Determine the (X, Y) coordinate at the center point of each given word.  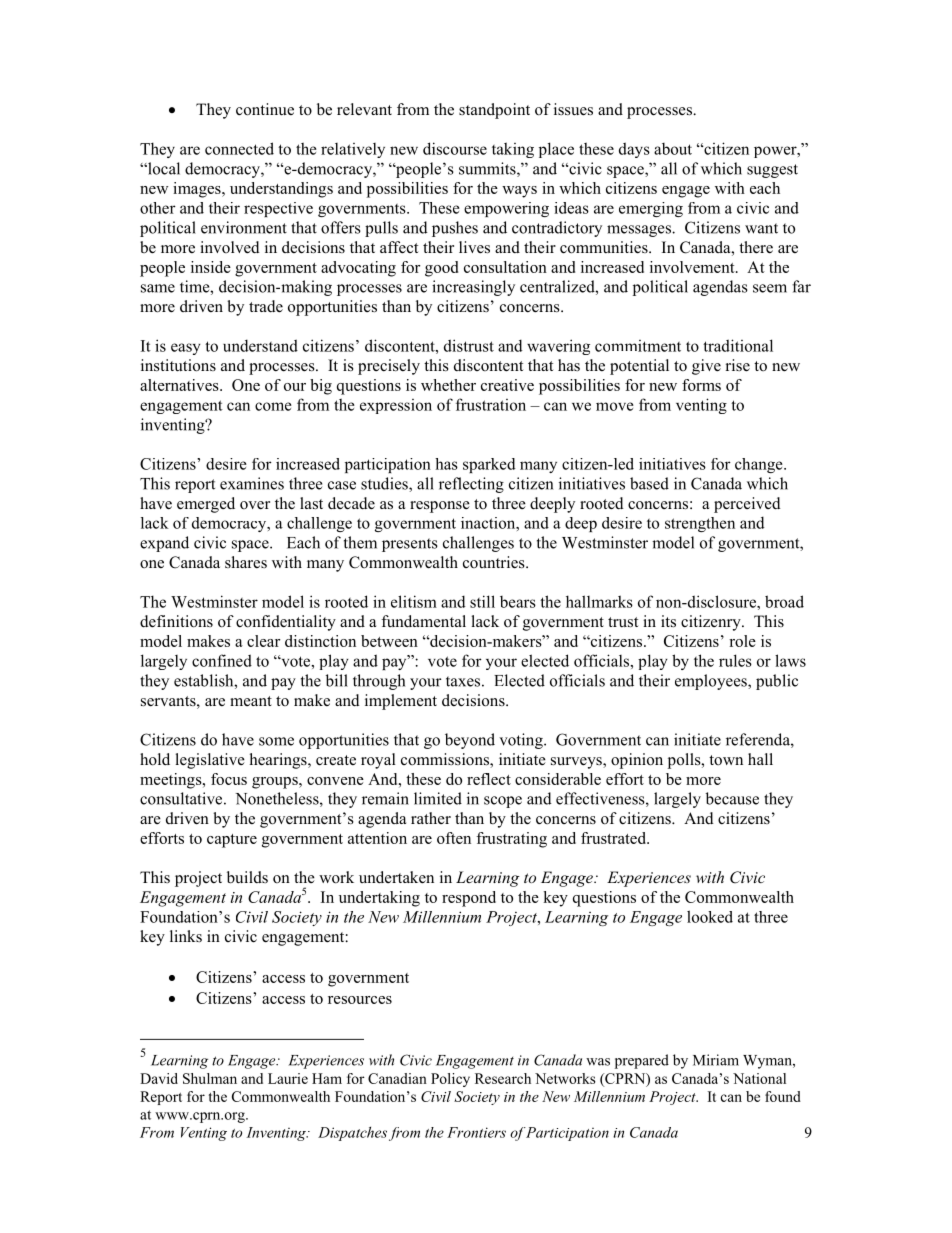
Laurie (288, 1078)
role (742, 641)
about (673, 149)
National (759, 1078)
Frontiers (476, 1132)
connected (239, 148)
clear (263, 641)
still (482, 601)
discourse (455, 148)
